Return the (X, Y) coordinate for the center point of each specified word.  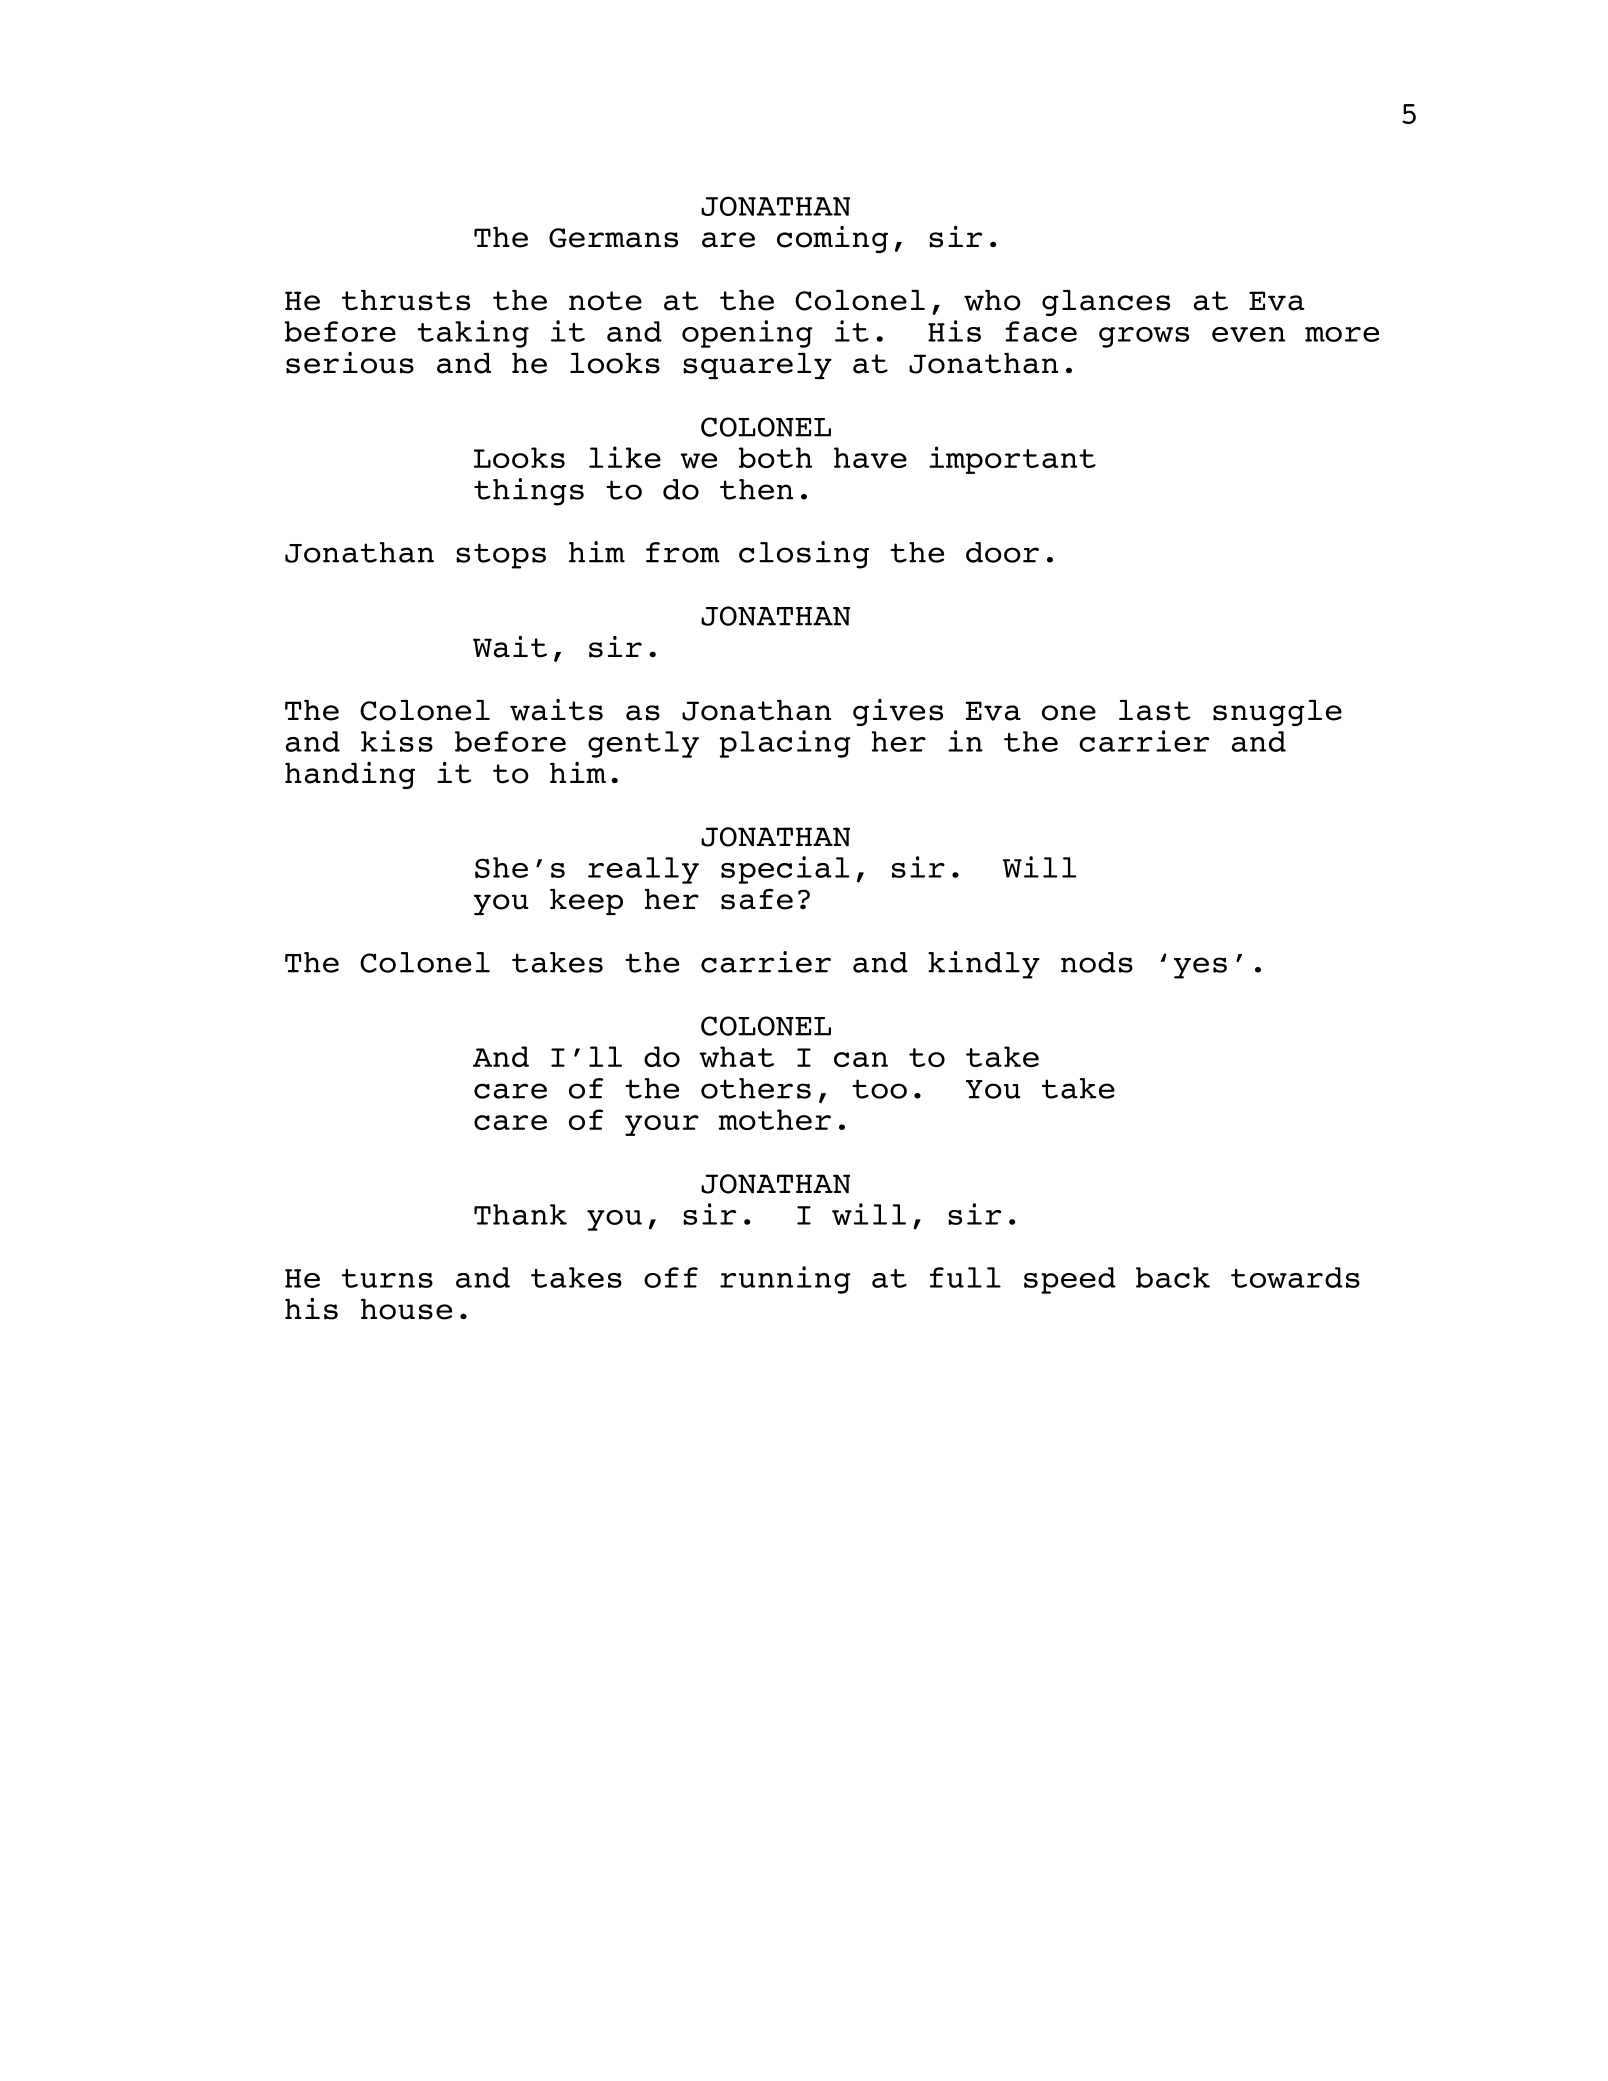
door (1002, 552)
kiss (397, 741)
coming (832, 239)
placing (785, 744)
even (1248, 334)
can (861, 1059)
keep (586, 902)
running (785, 1280)
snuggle (1277, 713)
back (1173, 1277)
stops (501, 556)
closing (804, 555)
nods (1097, 962)
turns (387, 1278)
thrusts (406, 300)
